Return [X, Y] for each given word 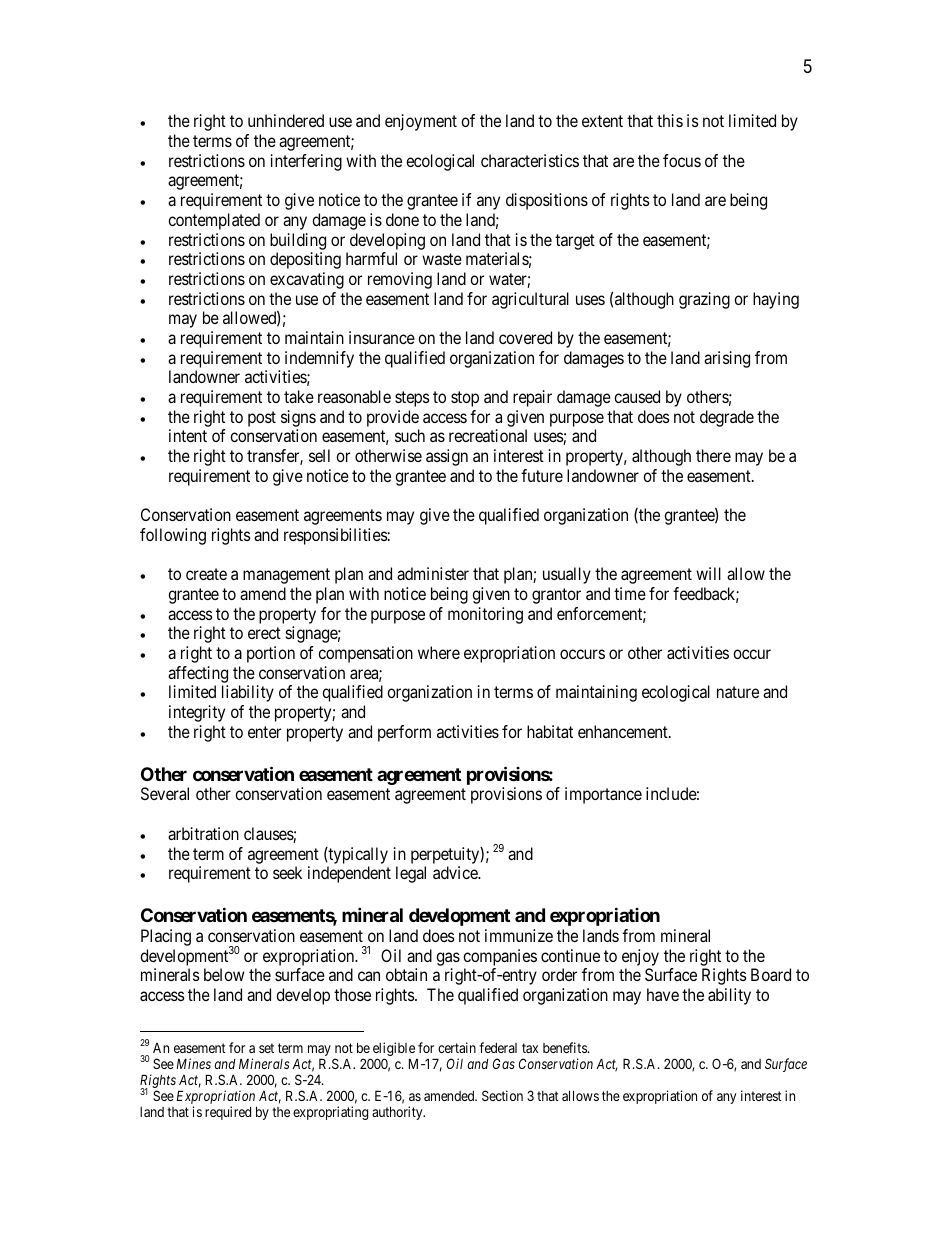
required [228, 1113]
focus [682, 160]
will [708, 573]
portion [271, 654]
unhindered [286, 120]
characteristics [530, 160]
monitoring [485, 615]
